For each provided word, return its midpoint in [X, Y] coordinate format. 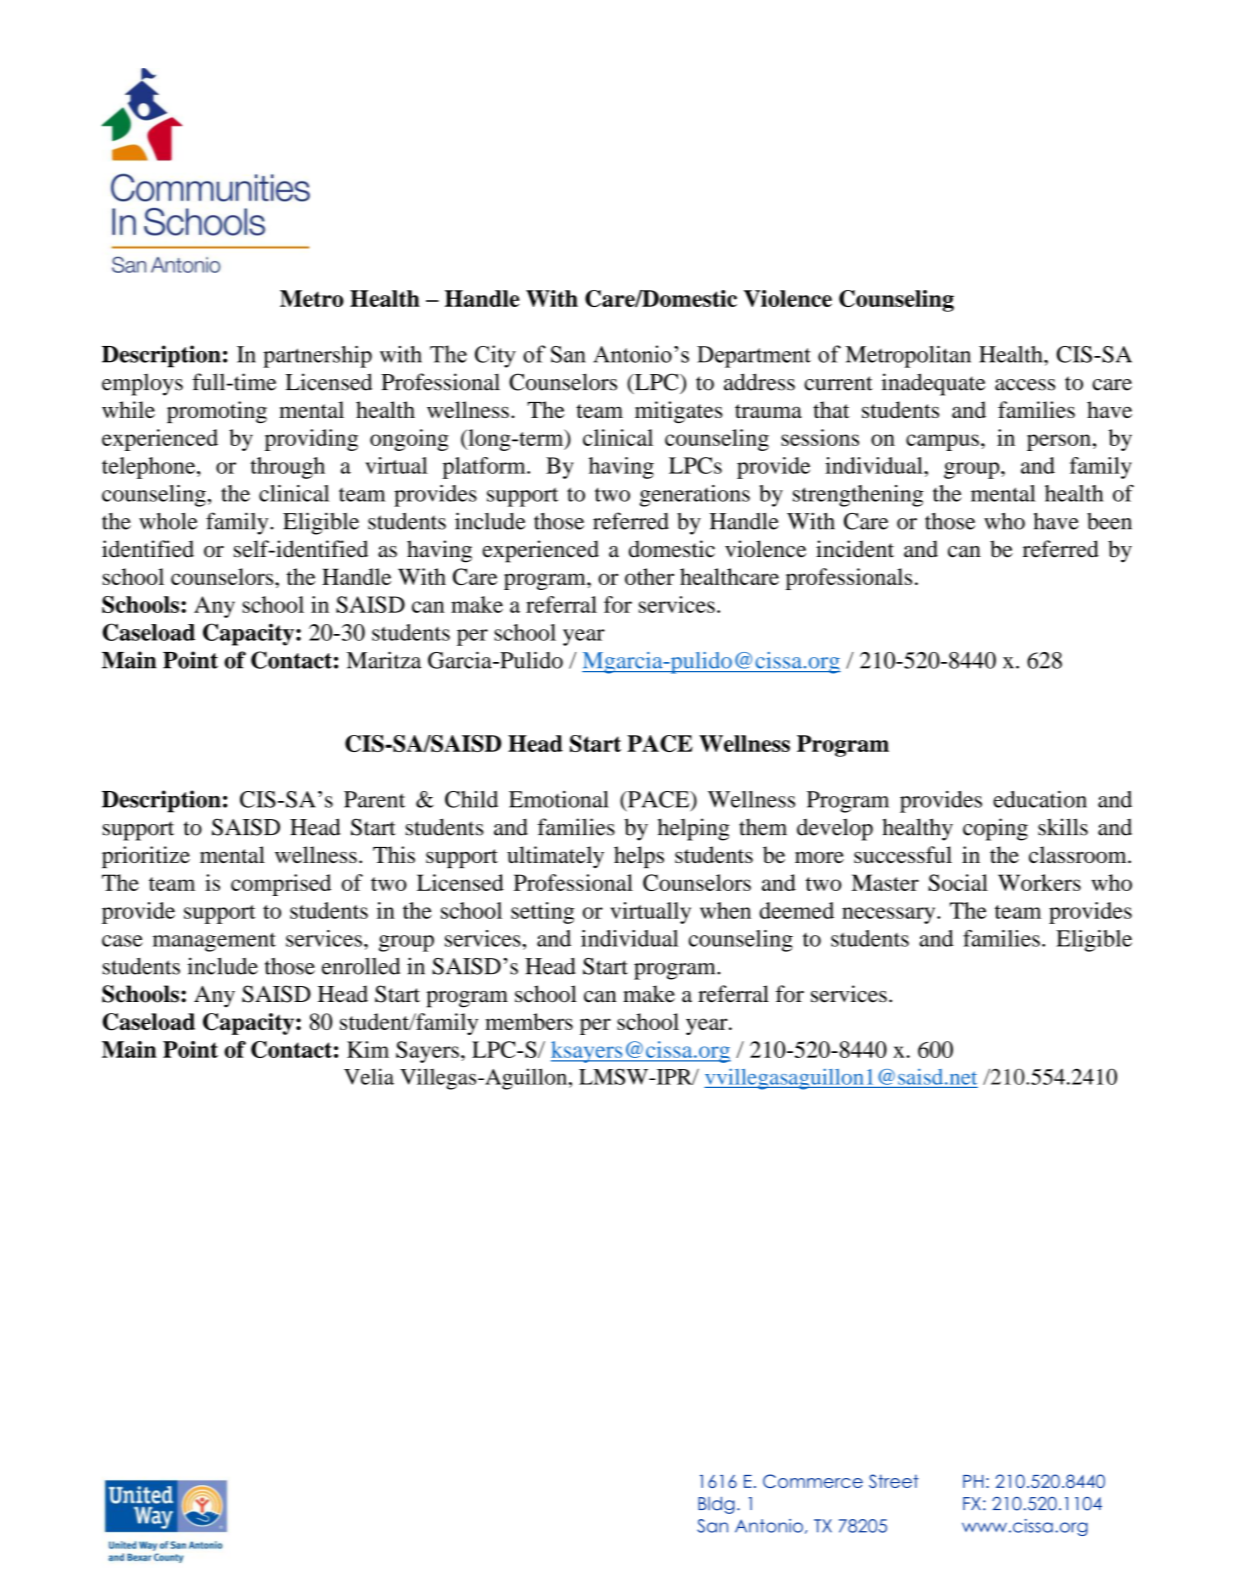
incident [855, 549]
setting [542, 913]
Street [894, 1481]
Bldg [716, 1505]
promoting [217, 412]
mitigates [678, 412]
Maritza [383, 660]
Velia [369, 1076]
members [529, 1021]
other [649, 576]
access [1025, 385]
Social [958, 882]
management [214, 942]
